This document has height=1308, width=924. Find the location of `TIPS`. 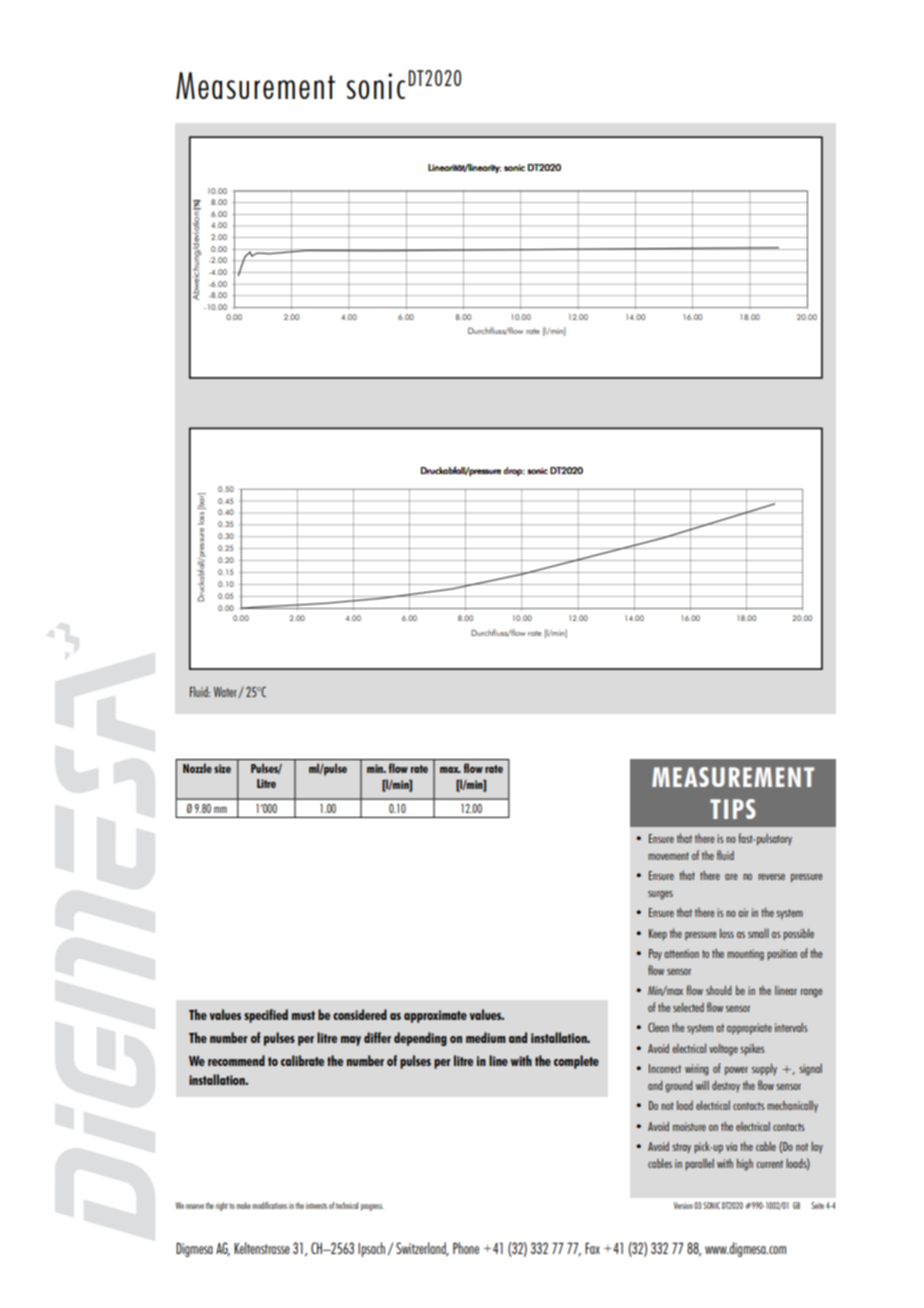

TIPS is located at coordinates (733, 809).
